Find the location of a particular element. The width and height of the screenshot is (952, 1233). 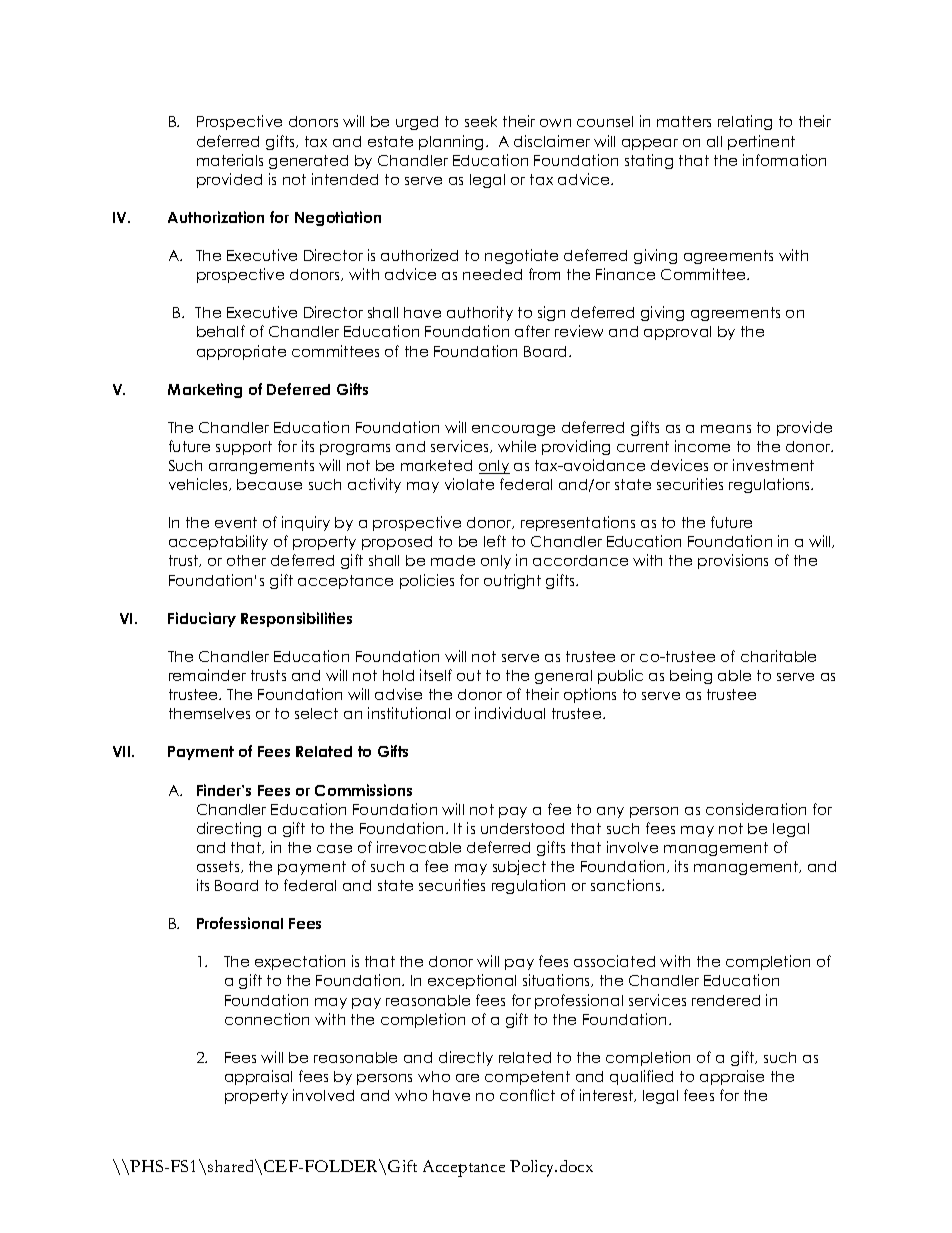

planning is located at coordinates (453, 142).
